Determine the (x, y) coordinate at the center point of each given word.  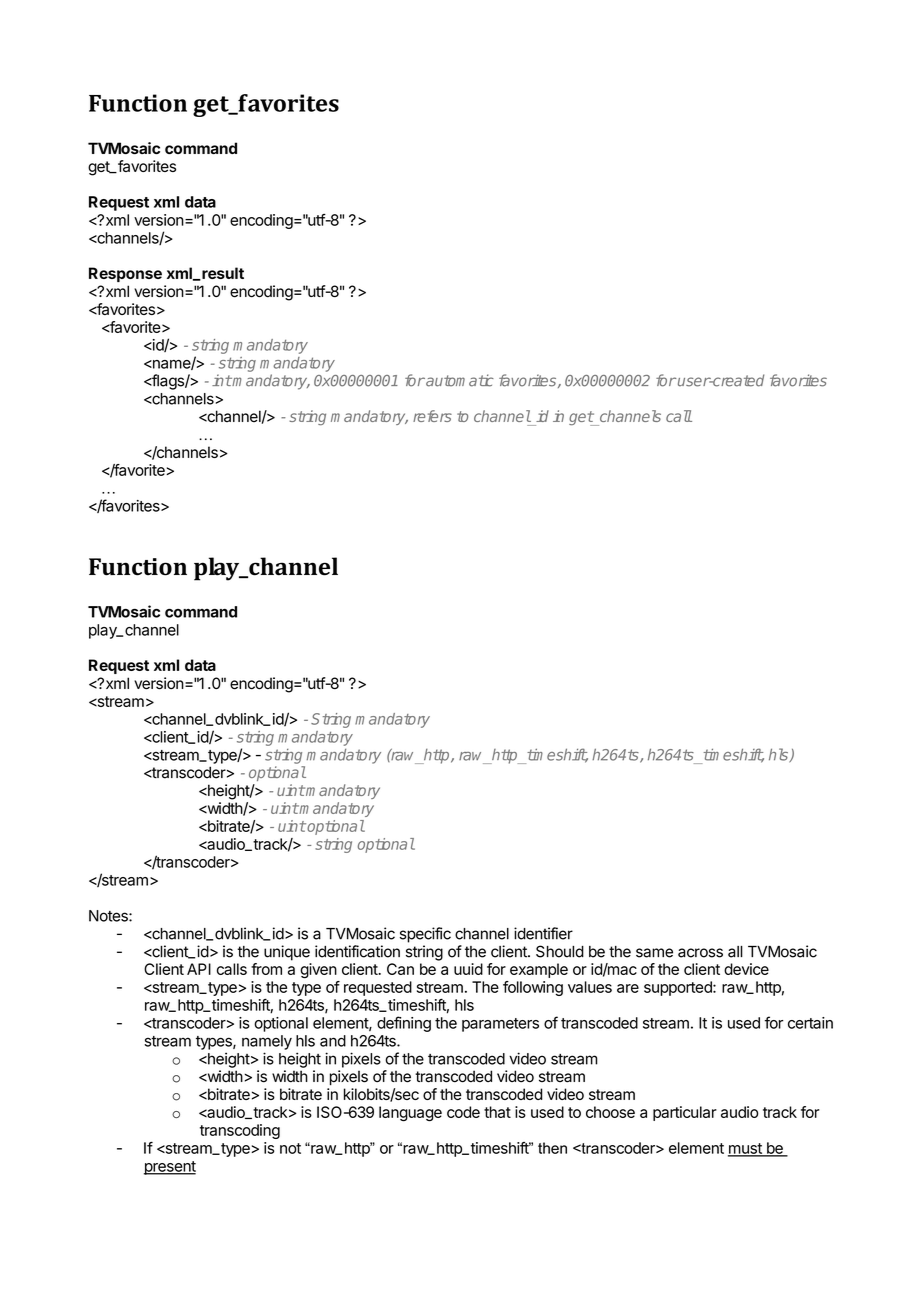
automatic (459, 380)
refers (432, 416)
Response (125, 274)
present (170, 1168)
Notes (109, 916)
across (700, 953)
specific (425, 935)
